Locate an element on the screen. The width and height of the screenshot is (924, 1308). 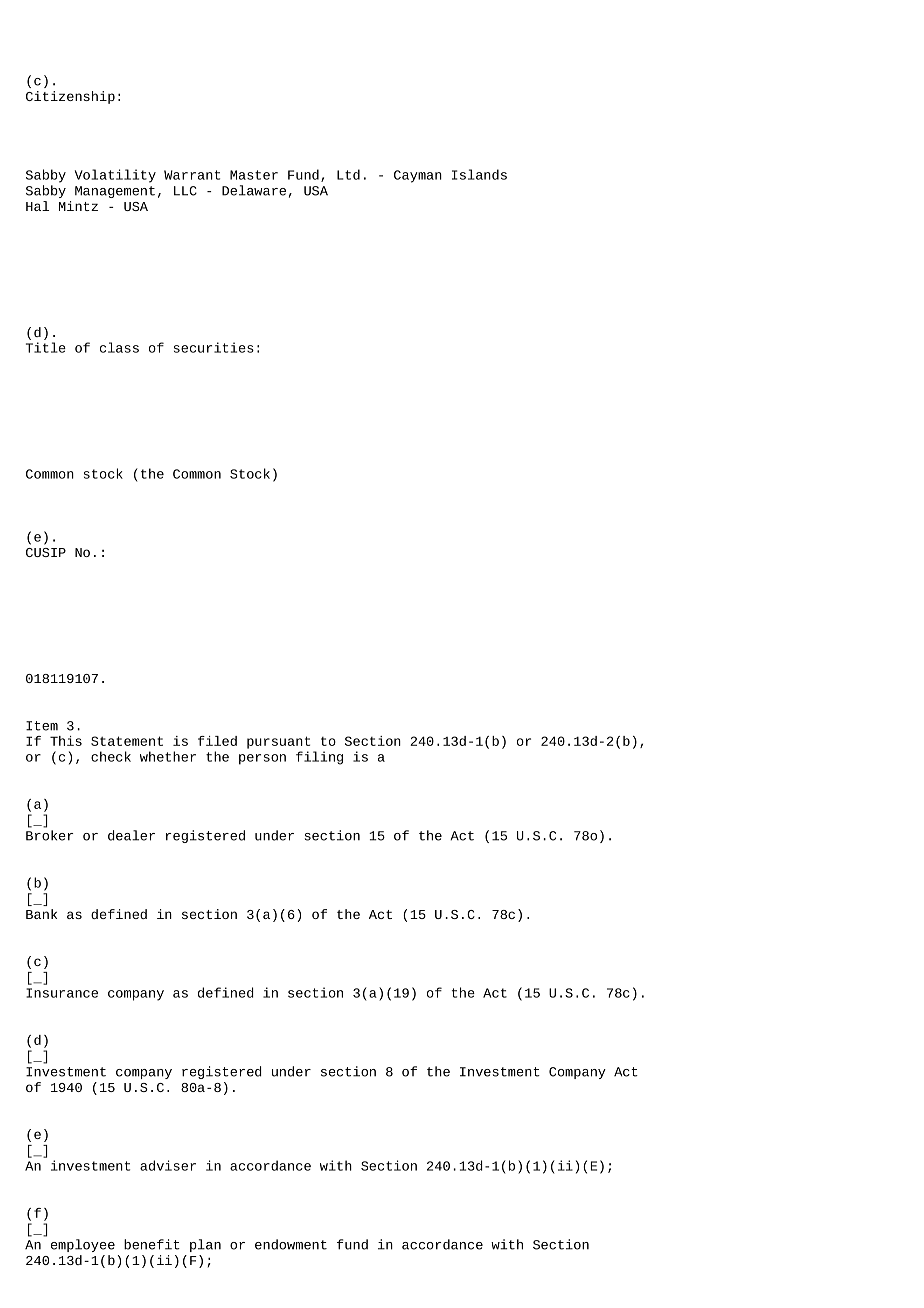
endowment is located at coordinates (291, 1244).
